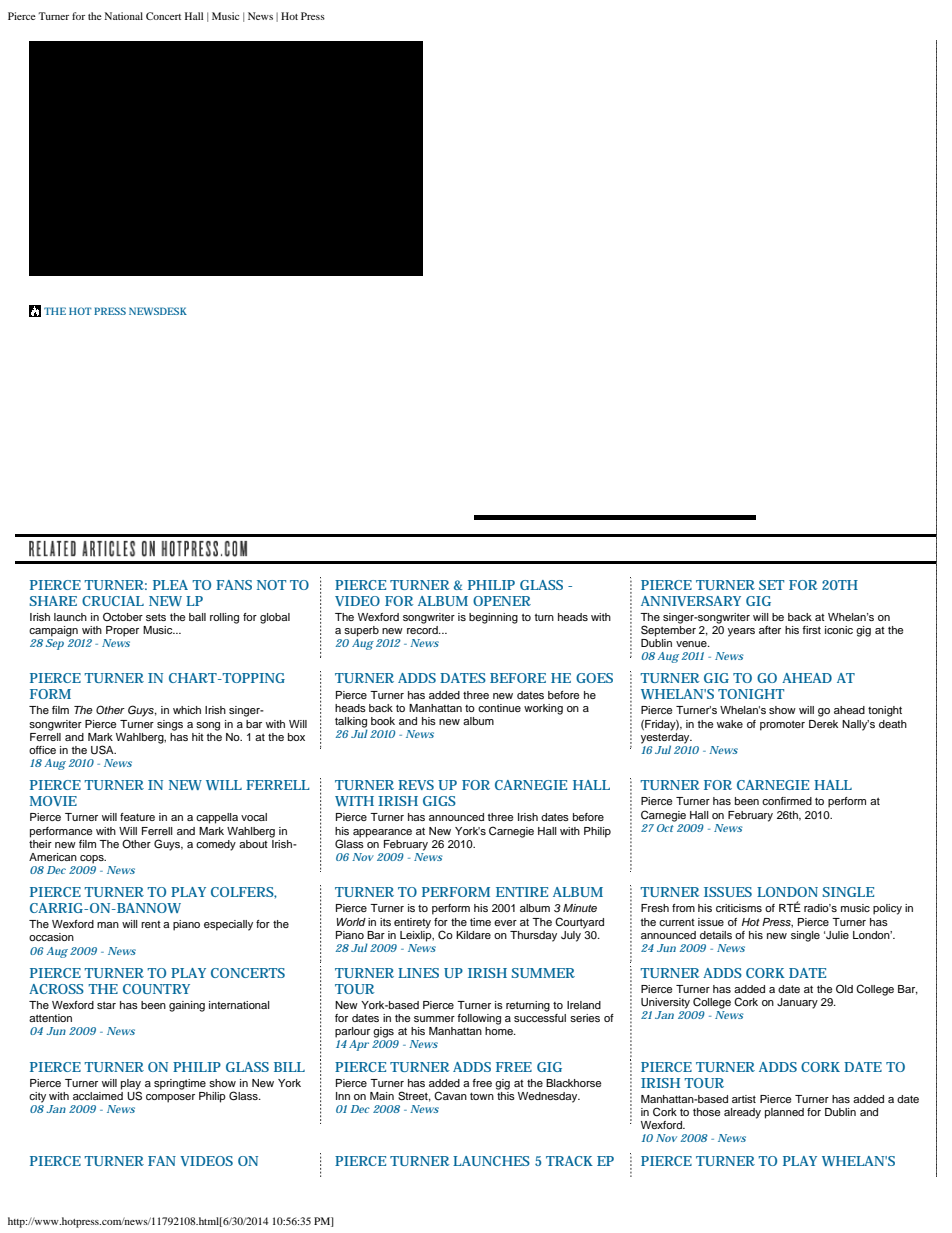 Image resolution: width=952 pixels, height=1233 pixels. Describe the element at coordinates (170, 1098) in the screenshot. I see `composer` at that location.
